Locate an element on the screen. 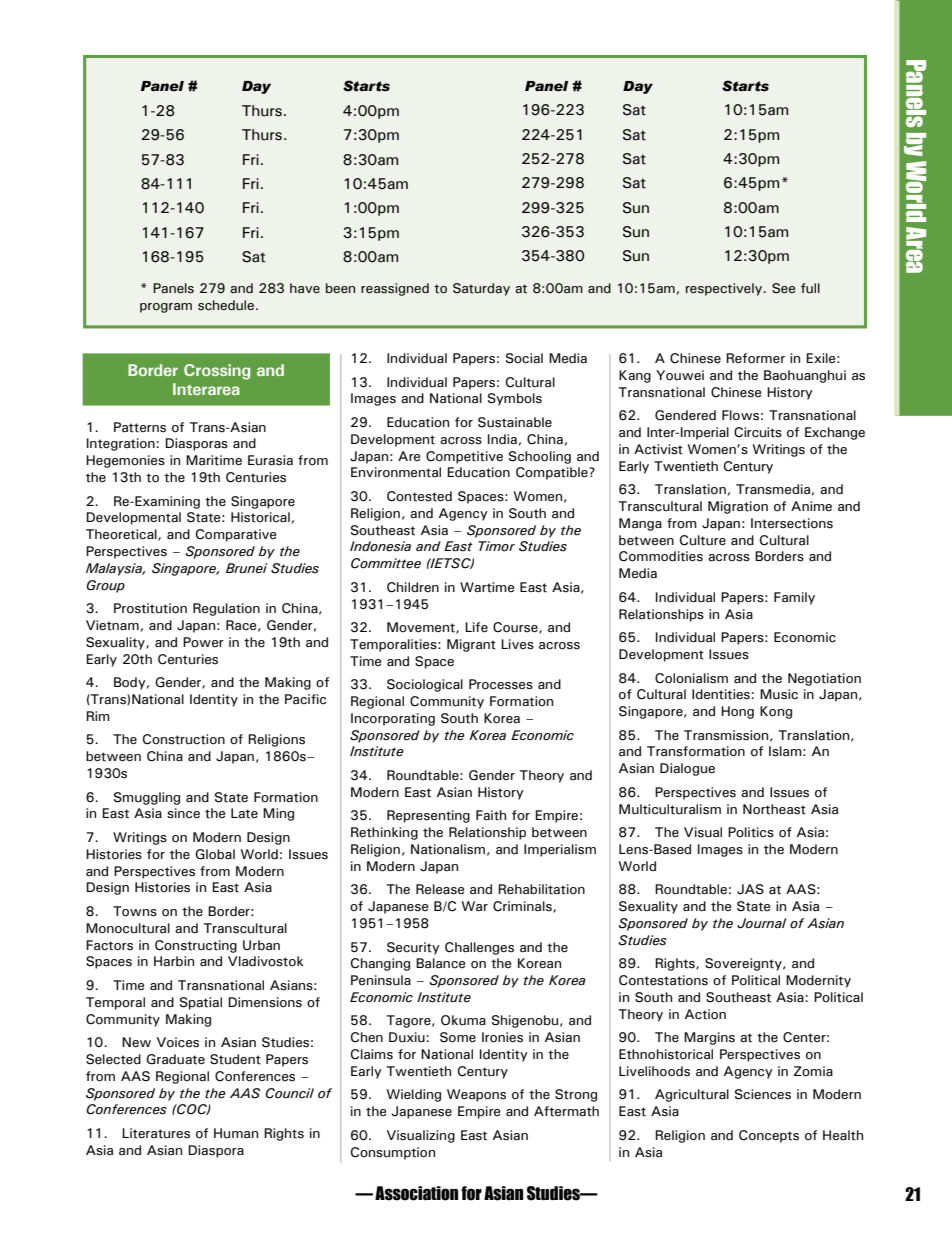  program is located at coordinates (166, 308).
